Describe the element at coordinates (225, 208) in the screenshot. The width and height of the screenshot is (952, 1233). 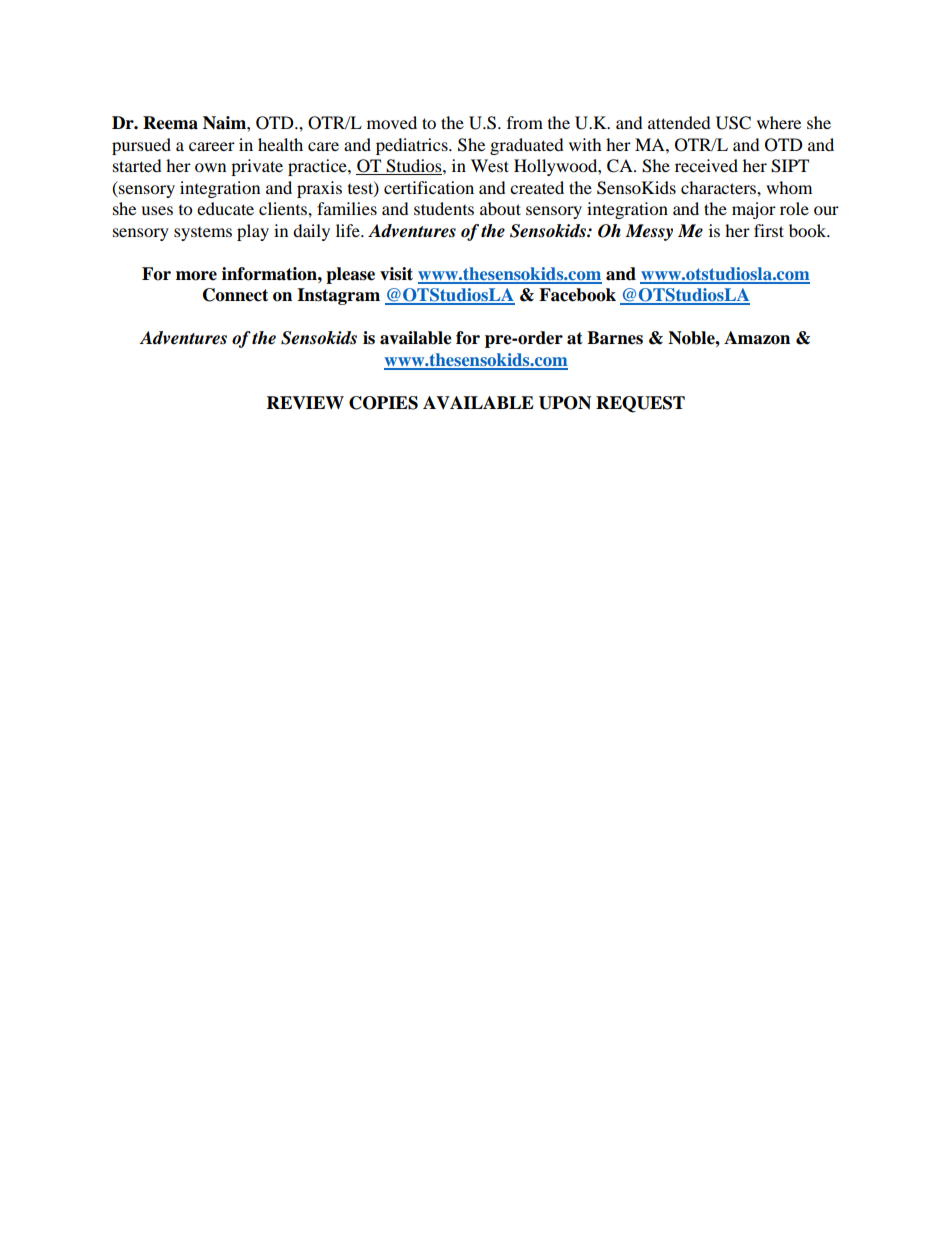
I see `educate` at that location.
